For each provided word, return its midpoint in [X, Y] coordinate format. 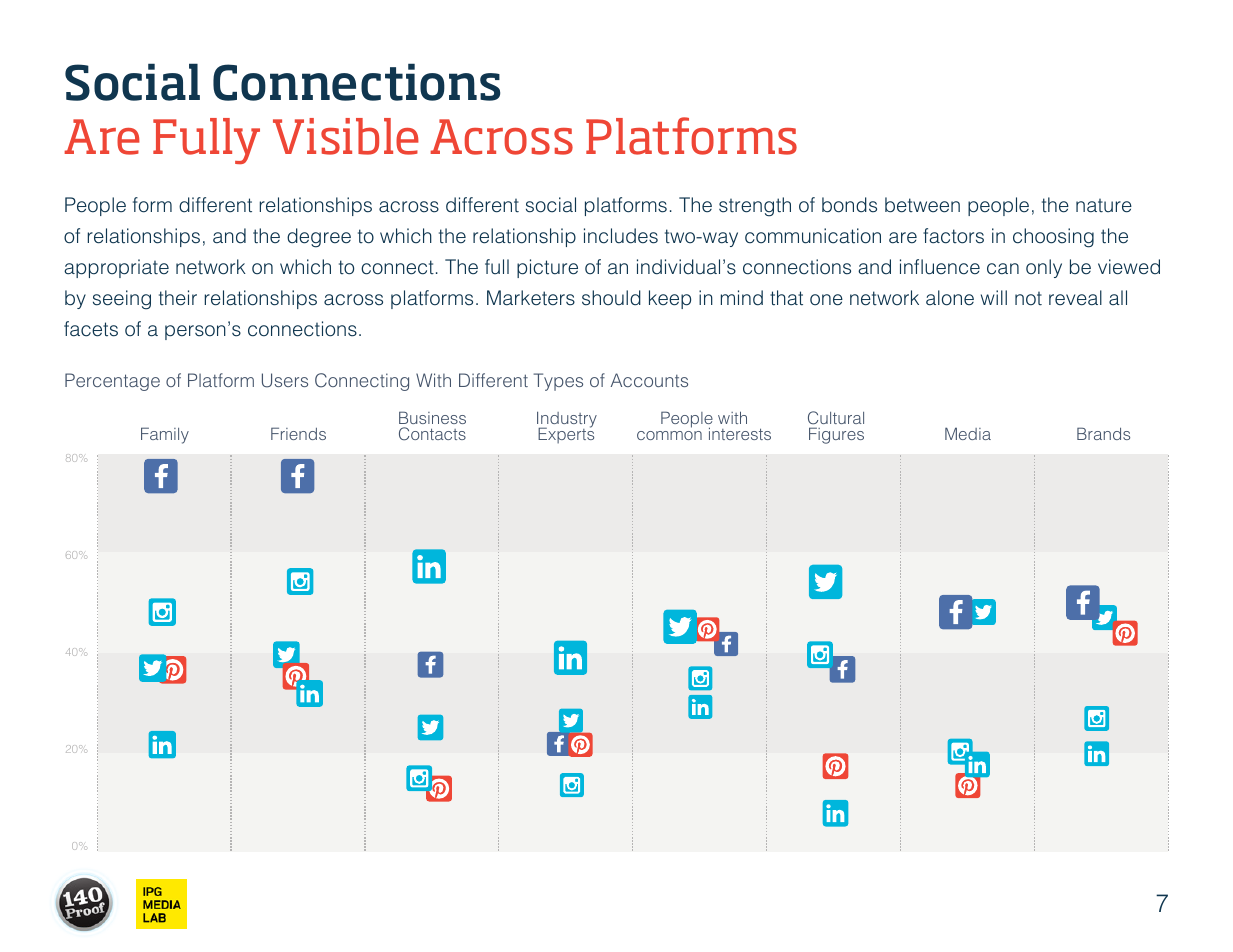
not [1028, 299]
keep [670, 299]
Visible [346, 136]
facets [91, 329]
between [922, 205]
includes [621, 236]
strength [755, 207]
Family [165, 435]
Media [968, 433]
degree [319, 238]
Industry [567, 421]
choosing [1053, 238]
